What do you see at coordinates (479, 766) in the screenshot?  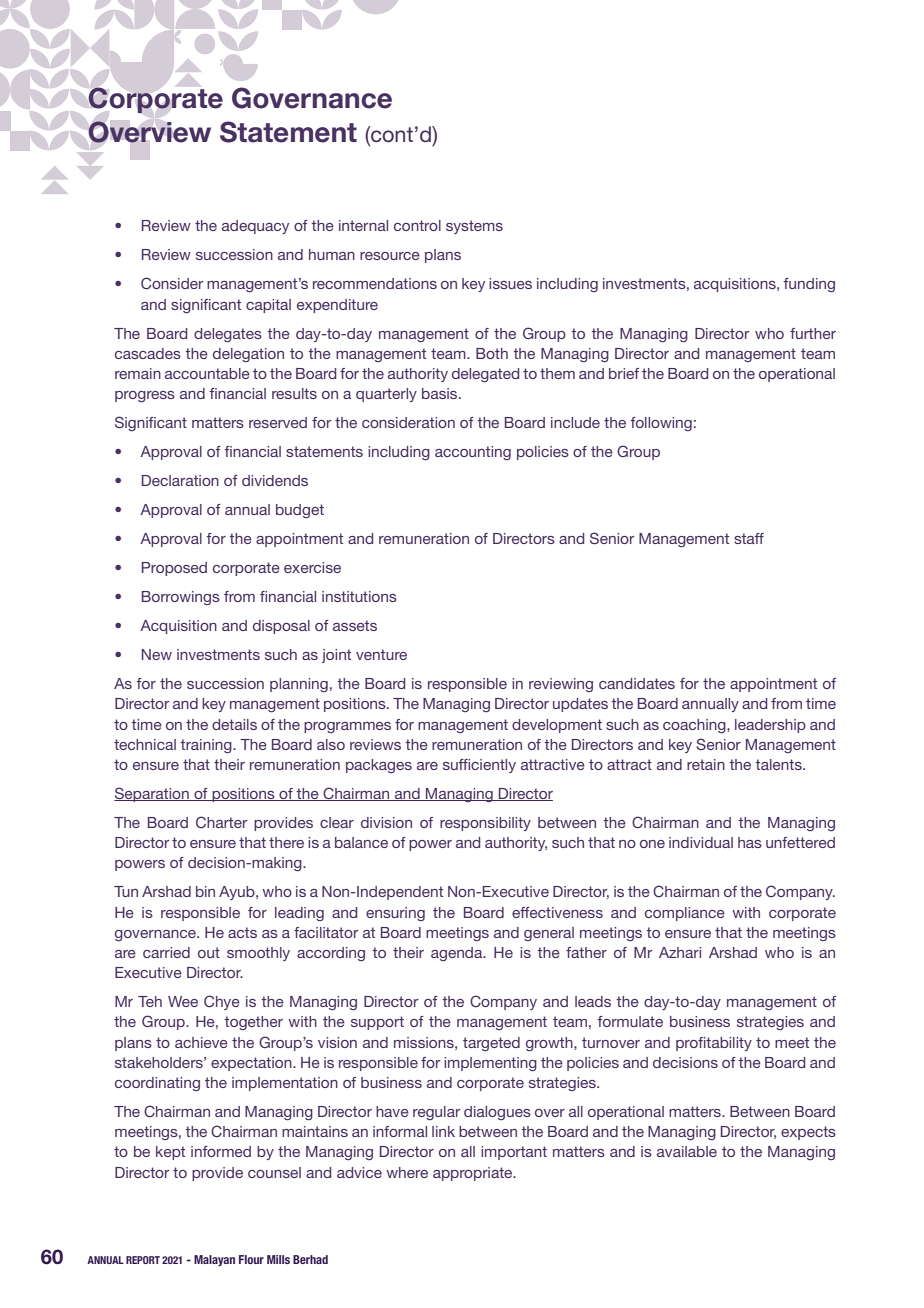 I see `sufficiently` at bounding box center [479, 766].
